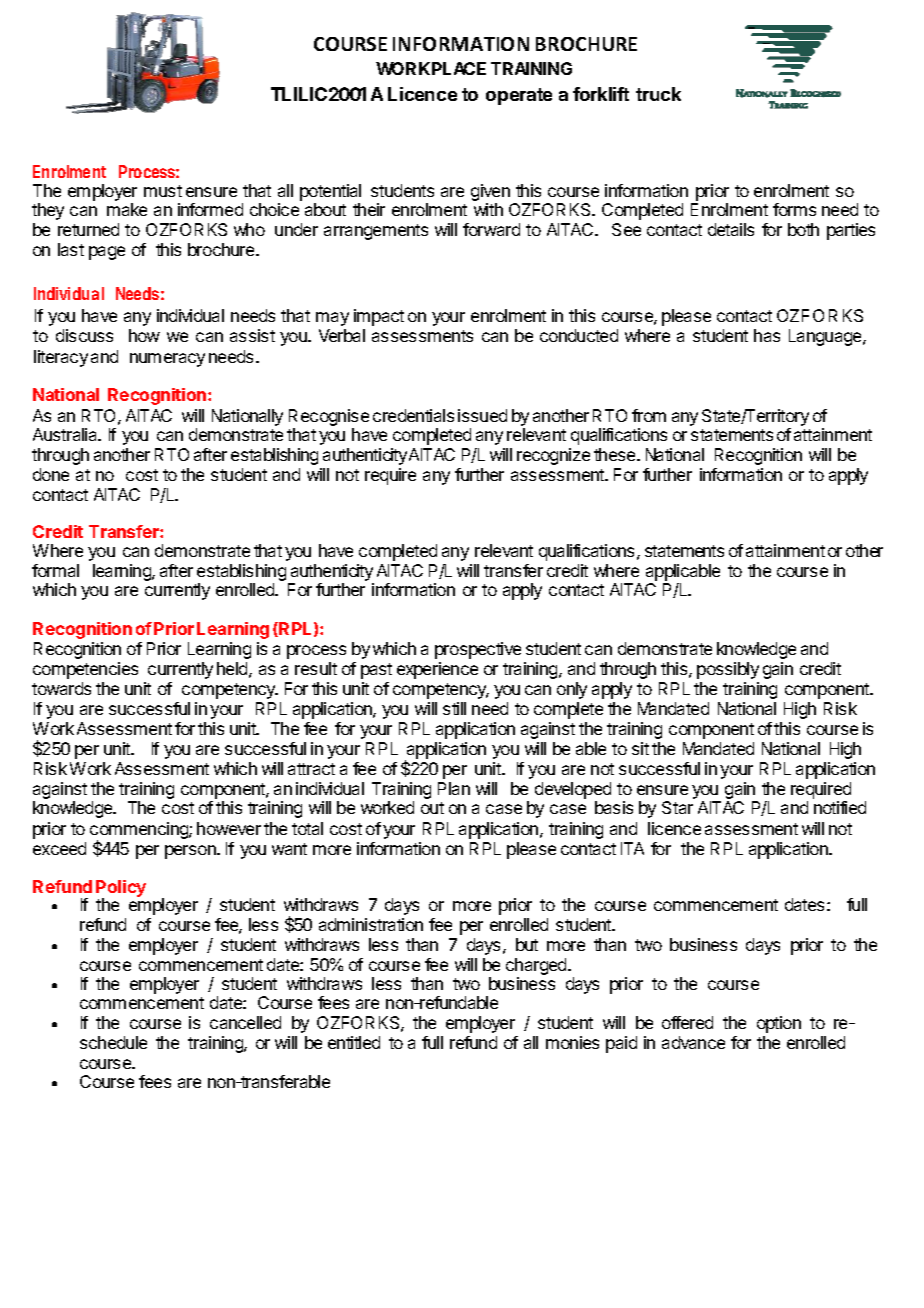 The height and width of the document is (1308, 924). I want to click on possibly, so click(728, 670).
